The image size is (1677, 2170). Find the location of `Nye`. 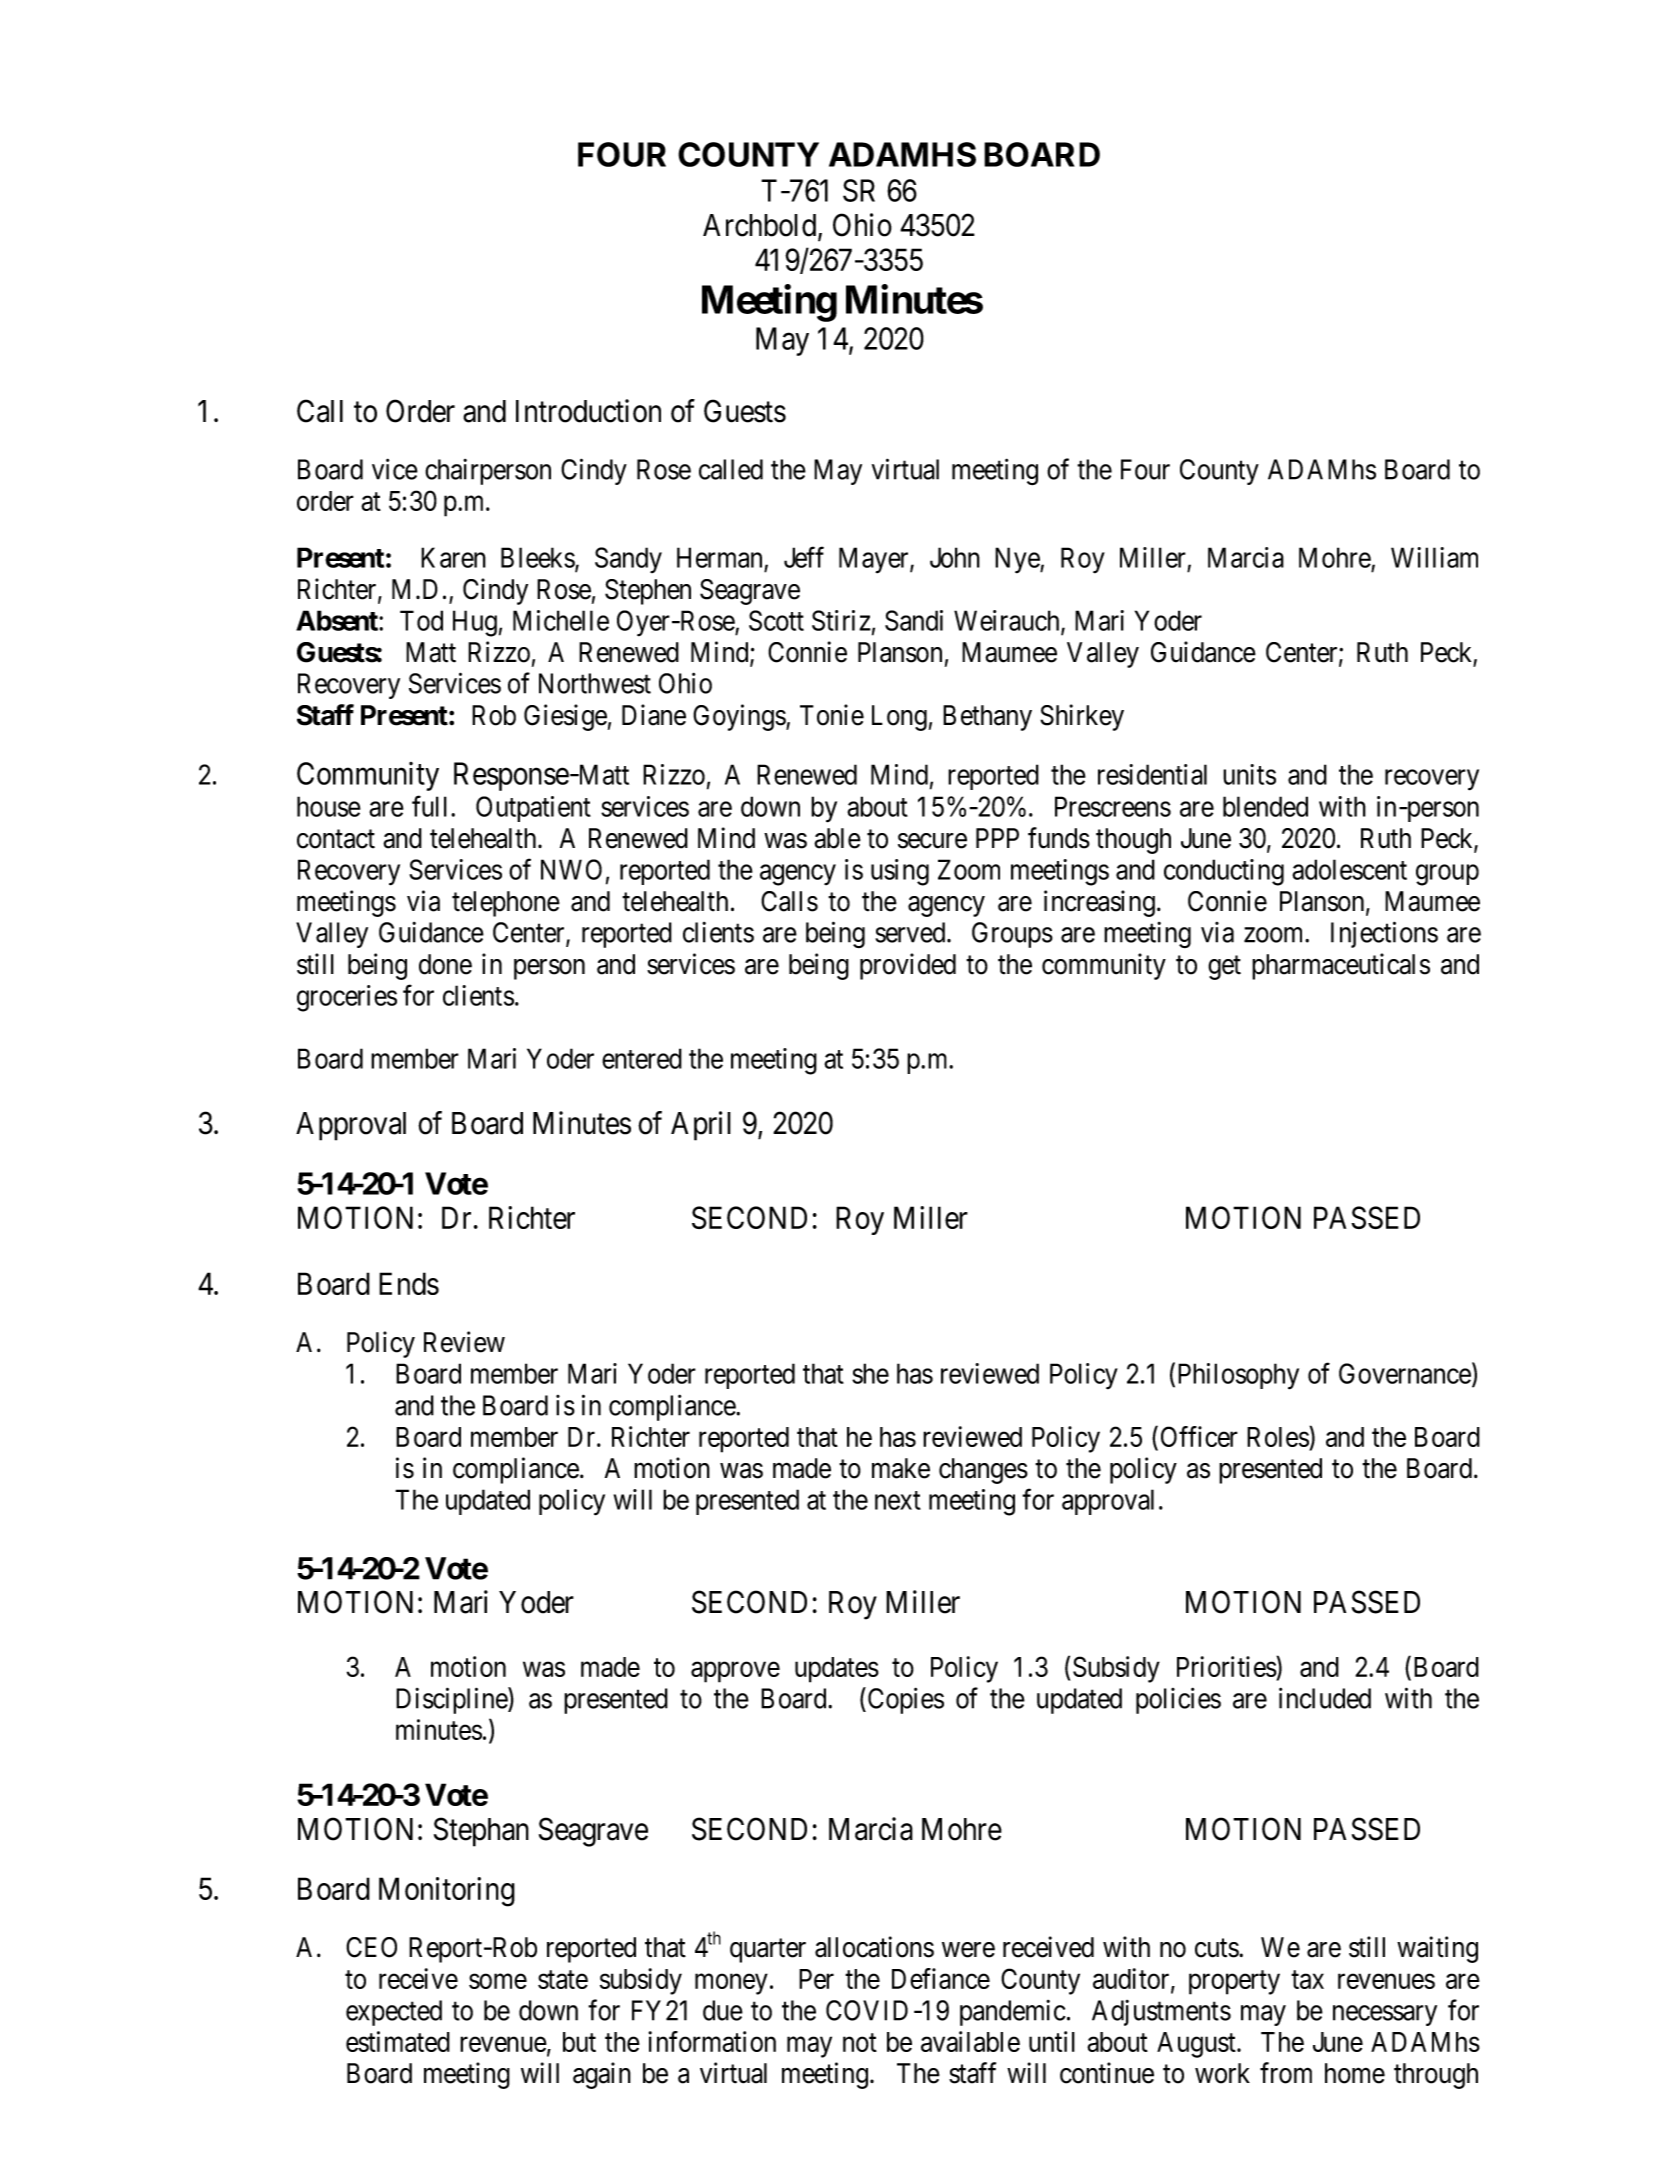

Nye is located at coordinates (1018, 560).
